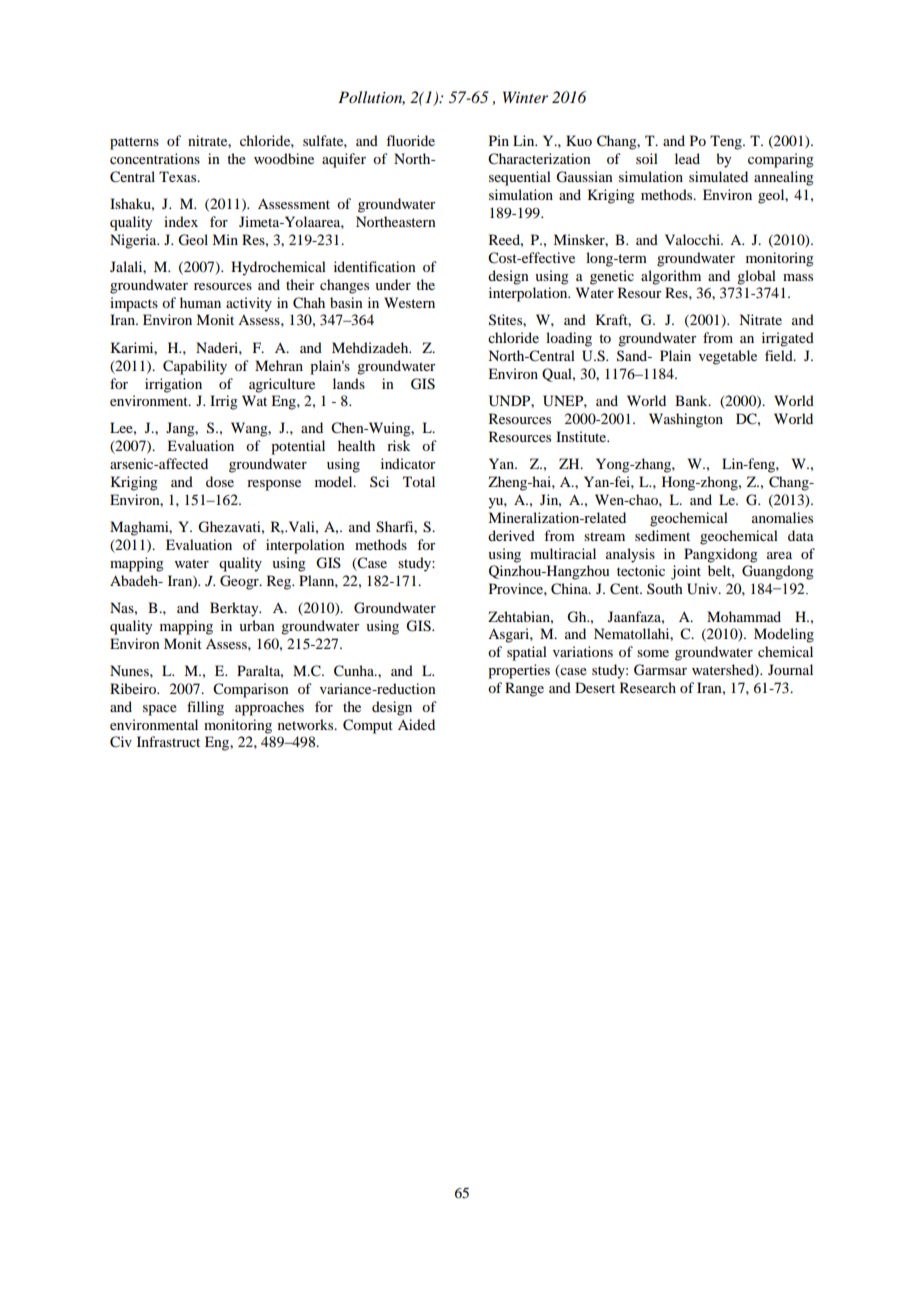 Image resolution: width=924 pixels, height=1308 pixels. What do you see at coordinates (727, 142) in the screenshot?
I see `Teng` at bounding box center [727, 142].
